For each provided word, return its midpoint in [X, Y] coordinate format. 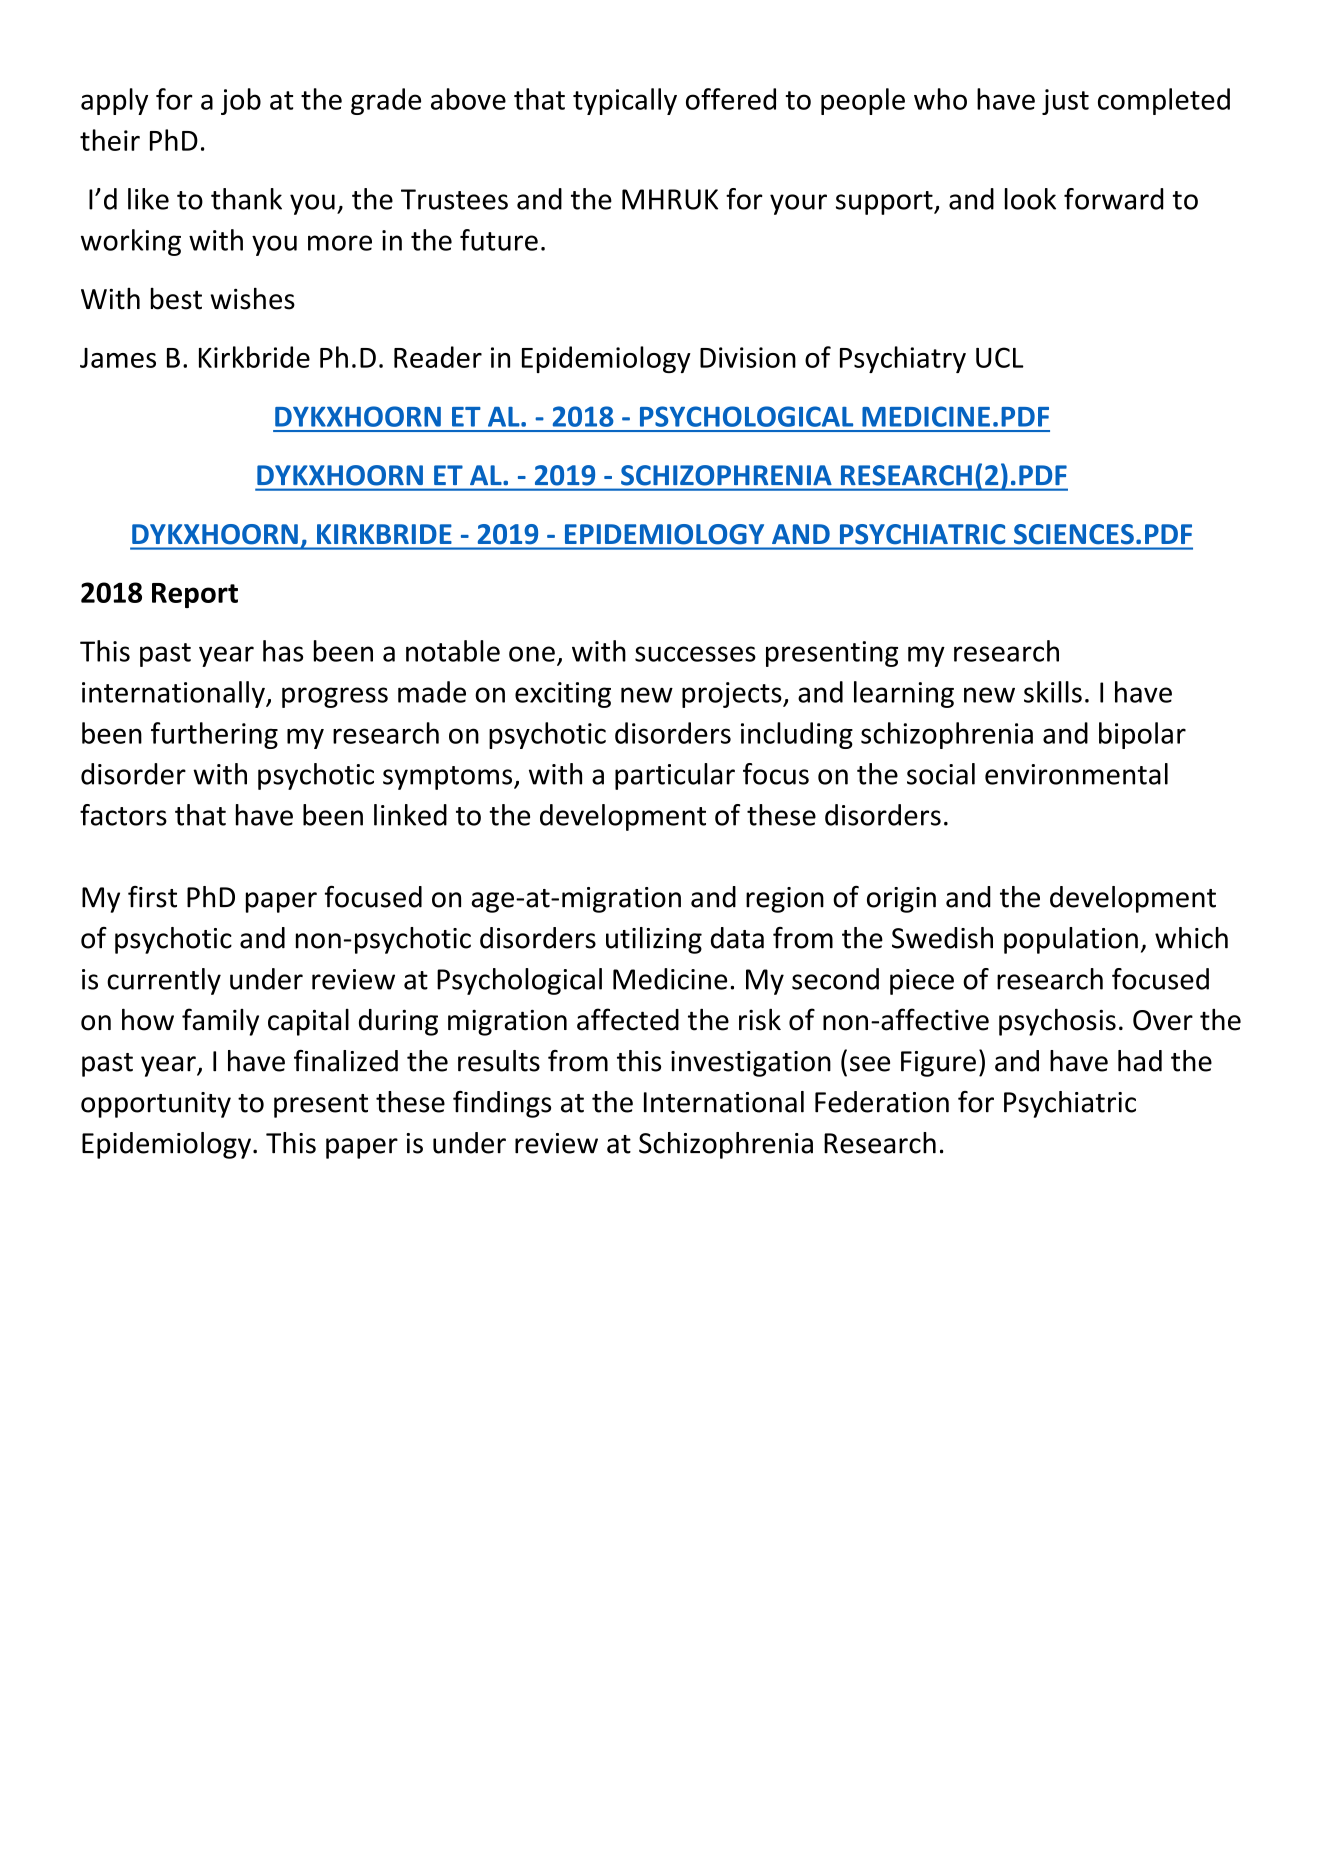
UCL [1000, 357]
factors [123, 815]
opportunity [156, 1105]
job [241, 101]
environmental [1076, 774]
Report [195, 595]
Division [748, 357]
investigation [751, 1064]
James [118, 358]
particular [675, 776]
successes [695, 654]
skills [1053, 692]
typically [625, 101]
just [1065, 102]
